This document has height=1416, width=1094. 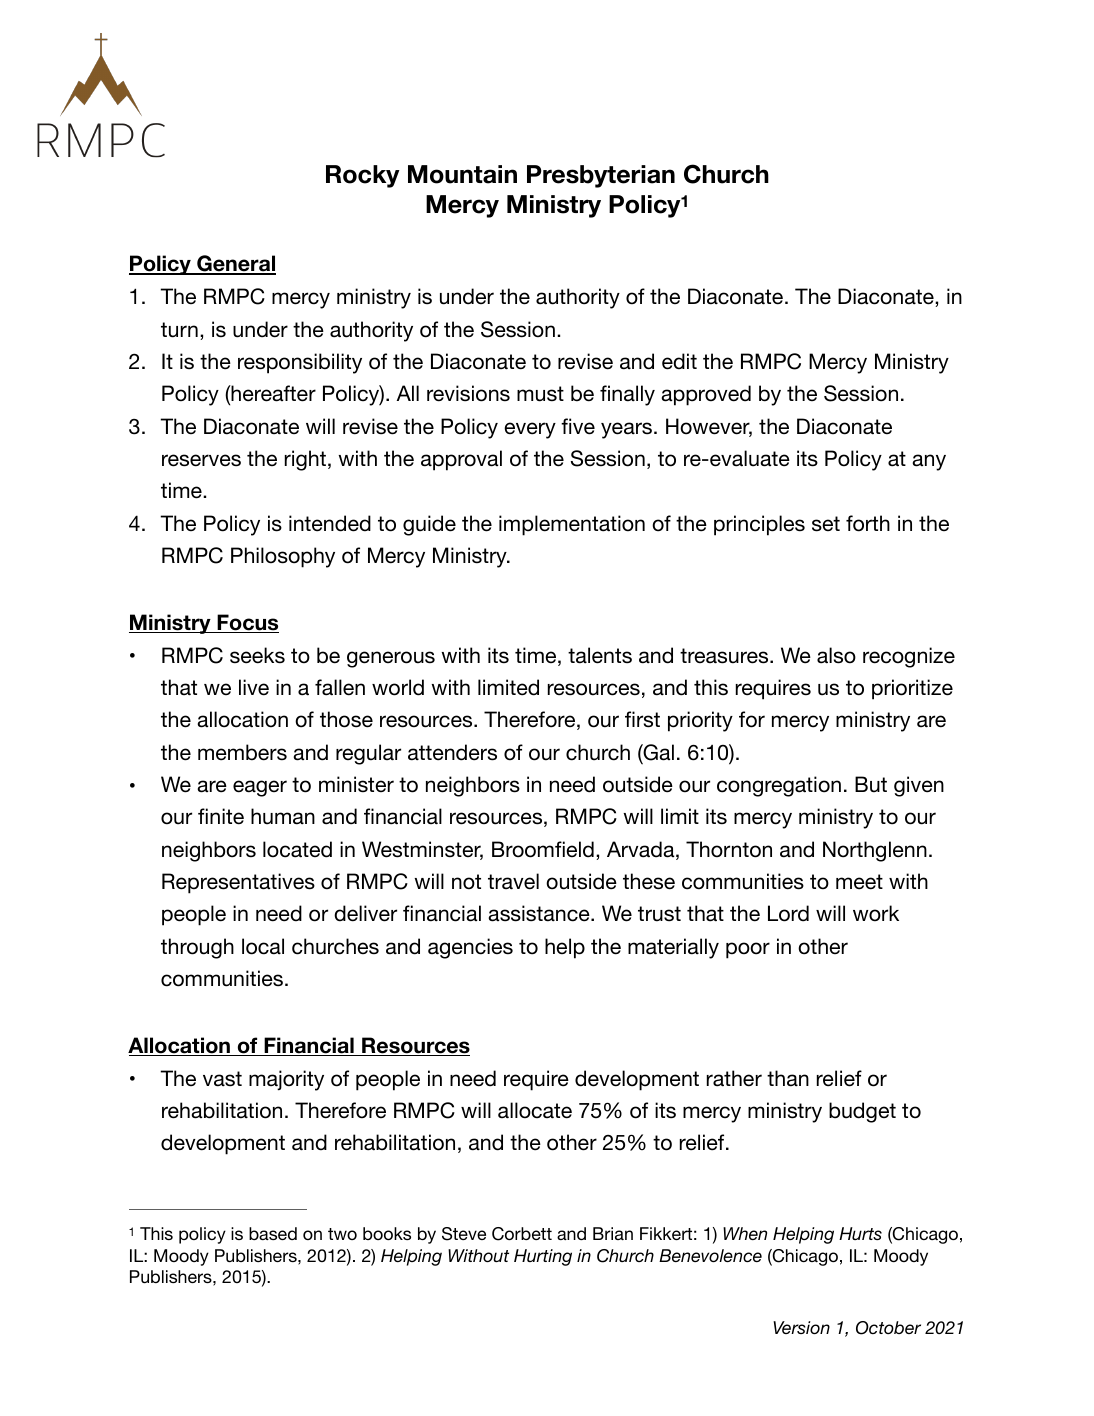 What do you see at coordinates (513, 881) in the document?
I see `travel` at bounding box center [513, 881].
